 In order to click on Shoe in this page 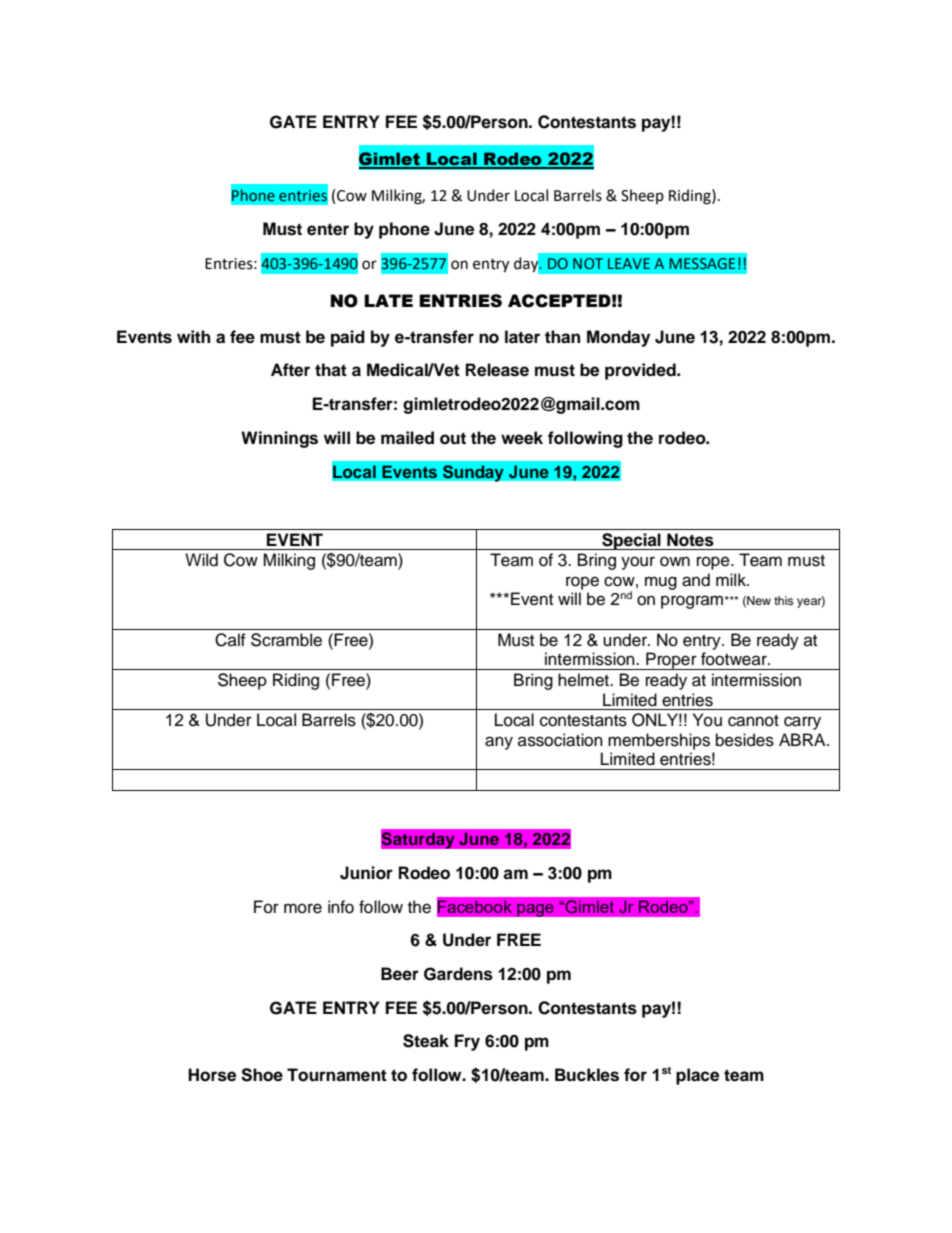, I will do `click(262, 1075)`.
